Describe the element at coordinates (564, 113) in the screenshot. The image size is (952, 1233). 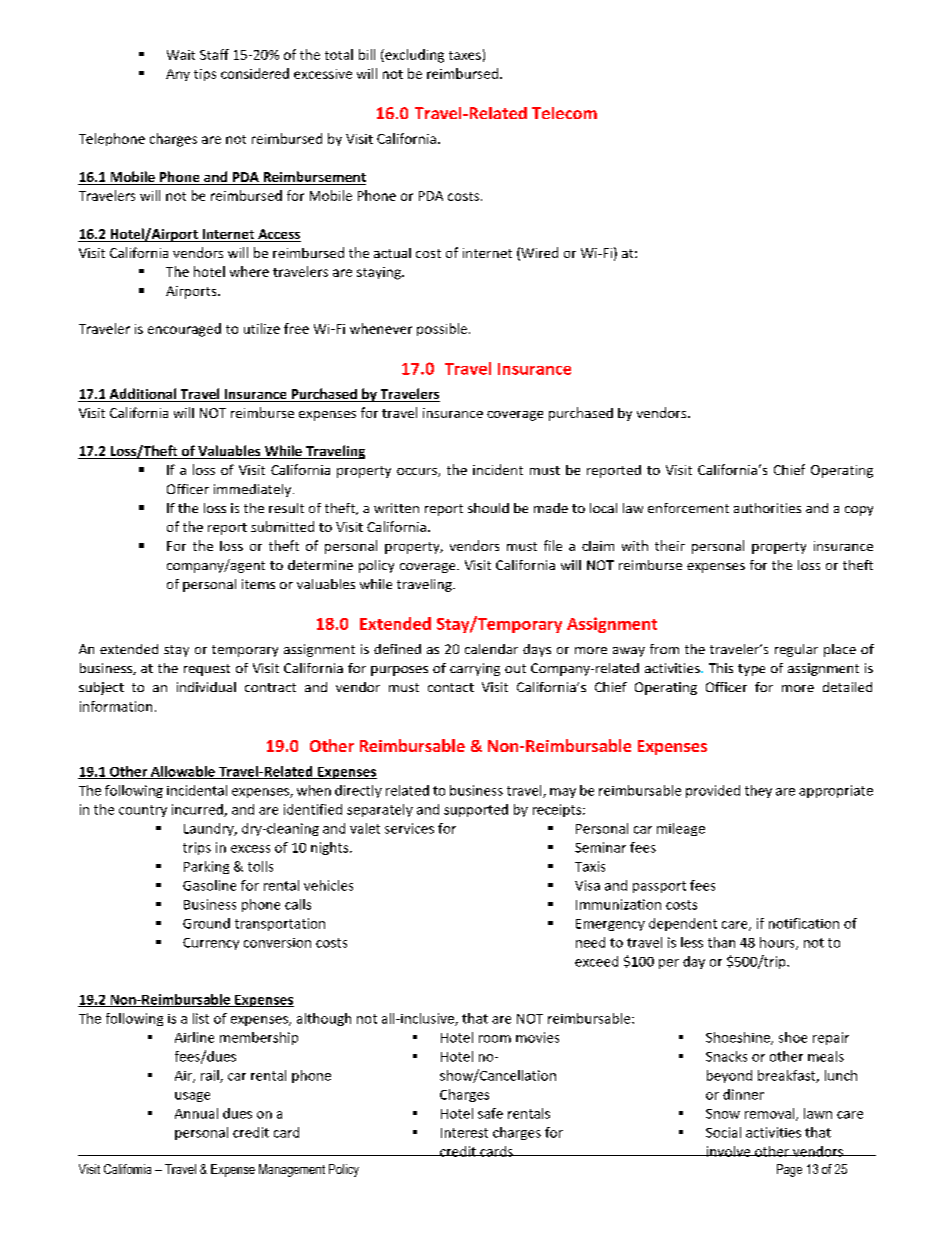
I see `Telecom` at that location.
